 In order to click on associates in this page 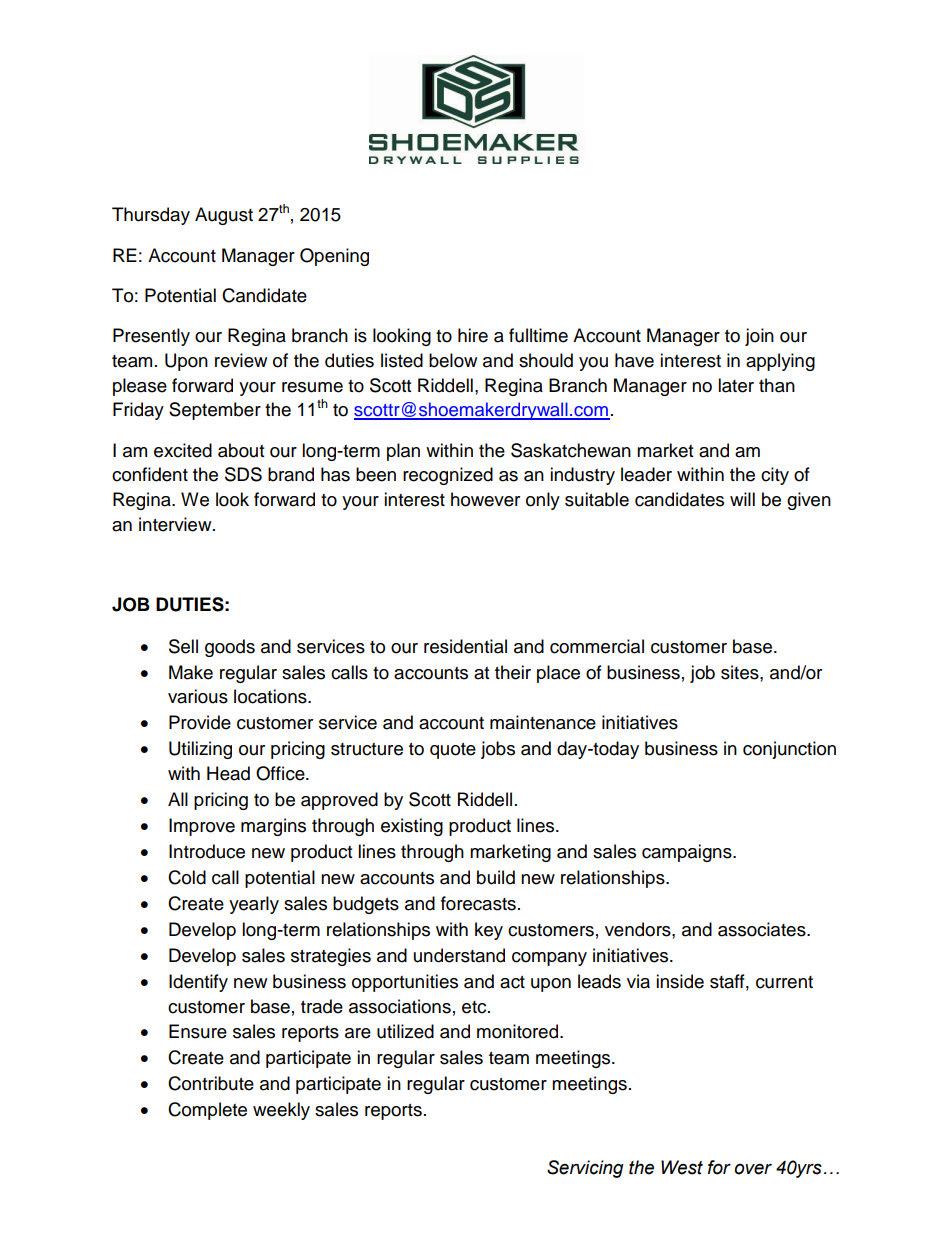, I will do `click(763, 929)`.
